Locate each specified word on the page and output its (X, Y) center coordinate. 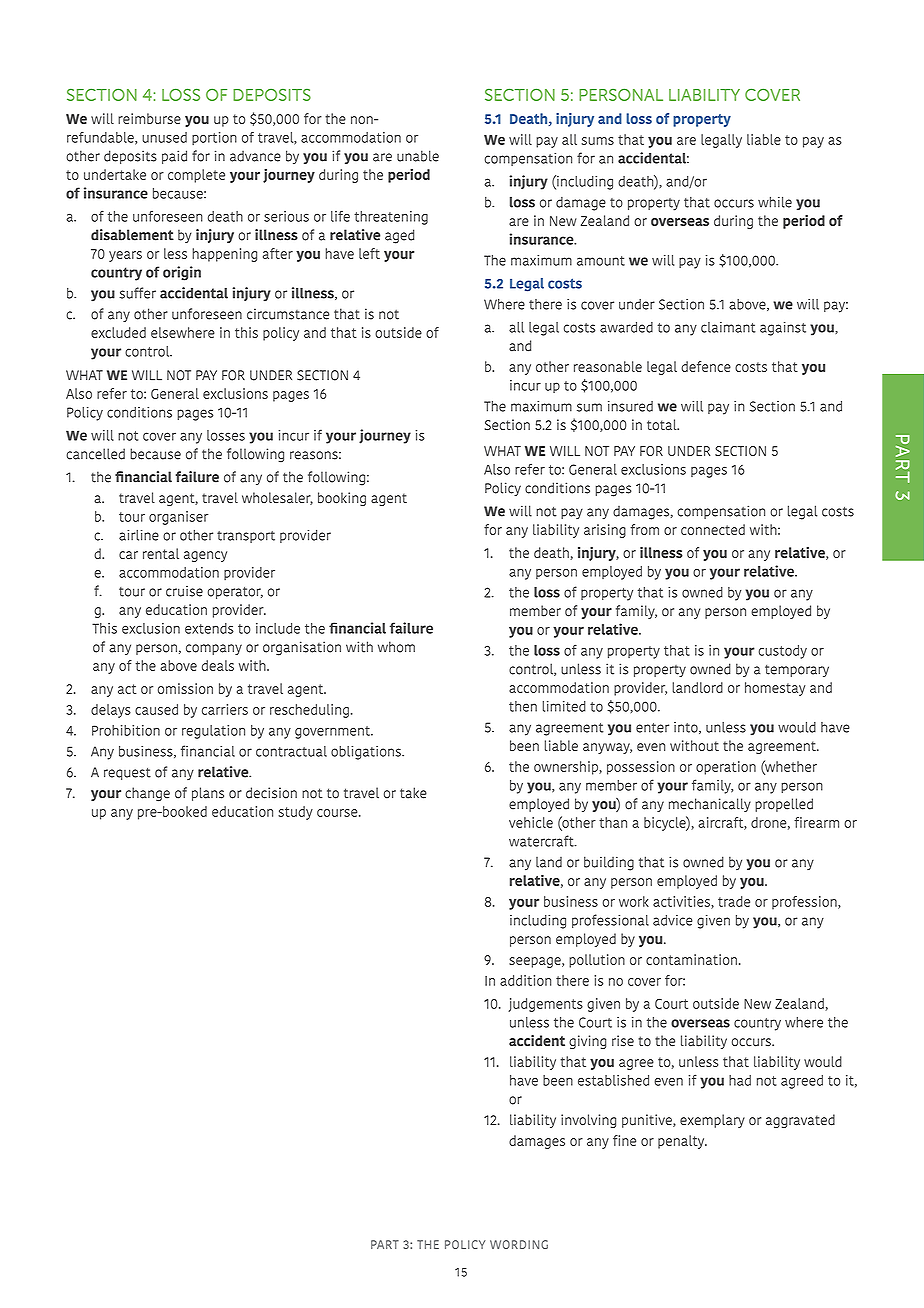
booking (342, 499)
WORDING (519, 1244)
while (775, 202)
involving (588, 1121)
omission (185, 688)
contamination (691, 959)
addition (525, 980)
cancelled (95, 454)
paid (174, 157)
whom (396, 647)
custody (783, 652)
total (663, 424)
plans (208, 794)
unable (418, 156)
